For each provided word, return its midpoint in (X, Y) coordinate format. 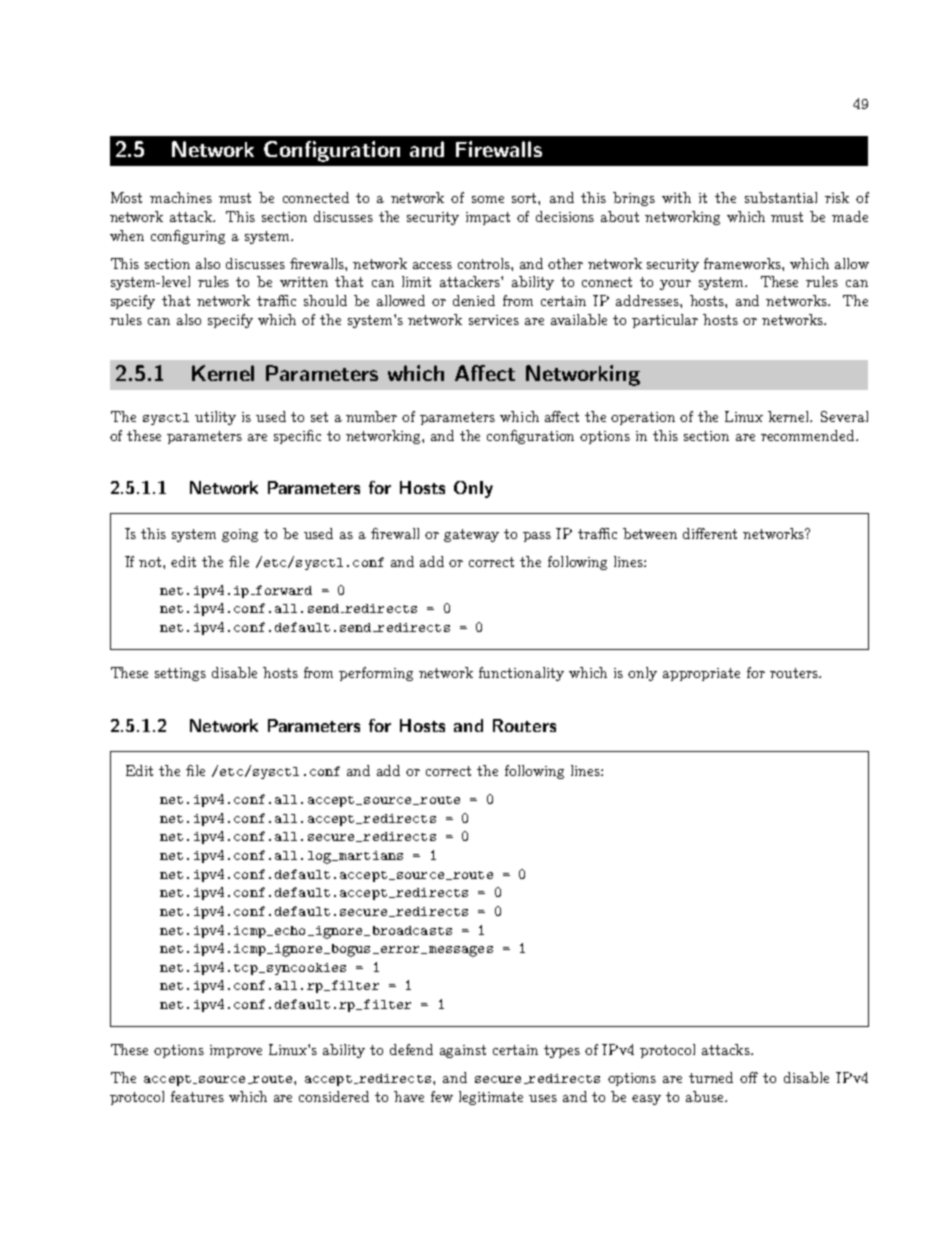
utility (215, 418)
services (494, 320)
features (197, 1096)
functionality (521, 674)
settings (180, 674)
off (749, 1077)
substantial (781, 197)
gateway (471, 535)
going (240, 535)
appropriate (701, 674)
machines (181, 197)
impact (488, 218)
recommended (809, 435)
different (710, 533)
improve (236, 1051)
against (463, 1051)
